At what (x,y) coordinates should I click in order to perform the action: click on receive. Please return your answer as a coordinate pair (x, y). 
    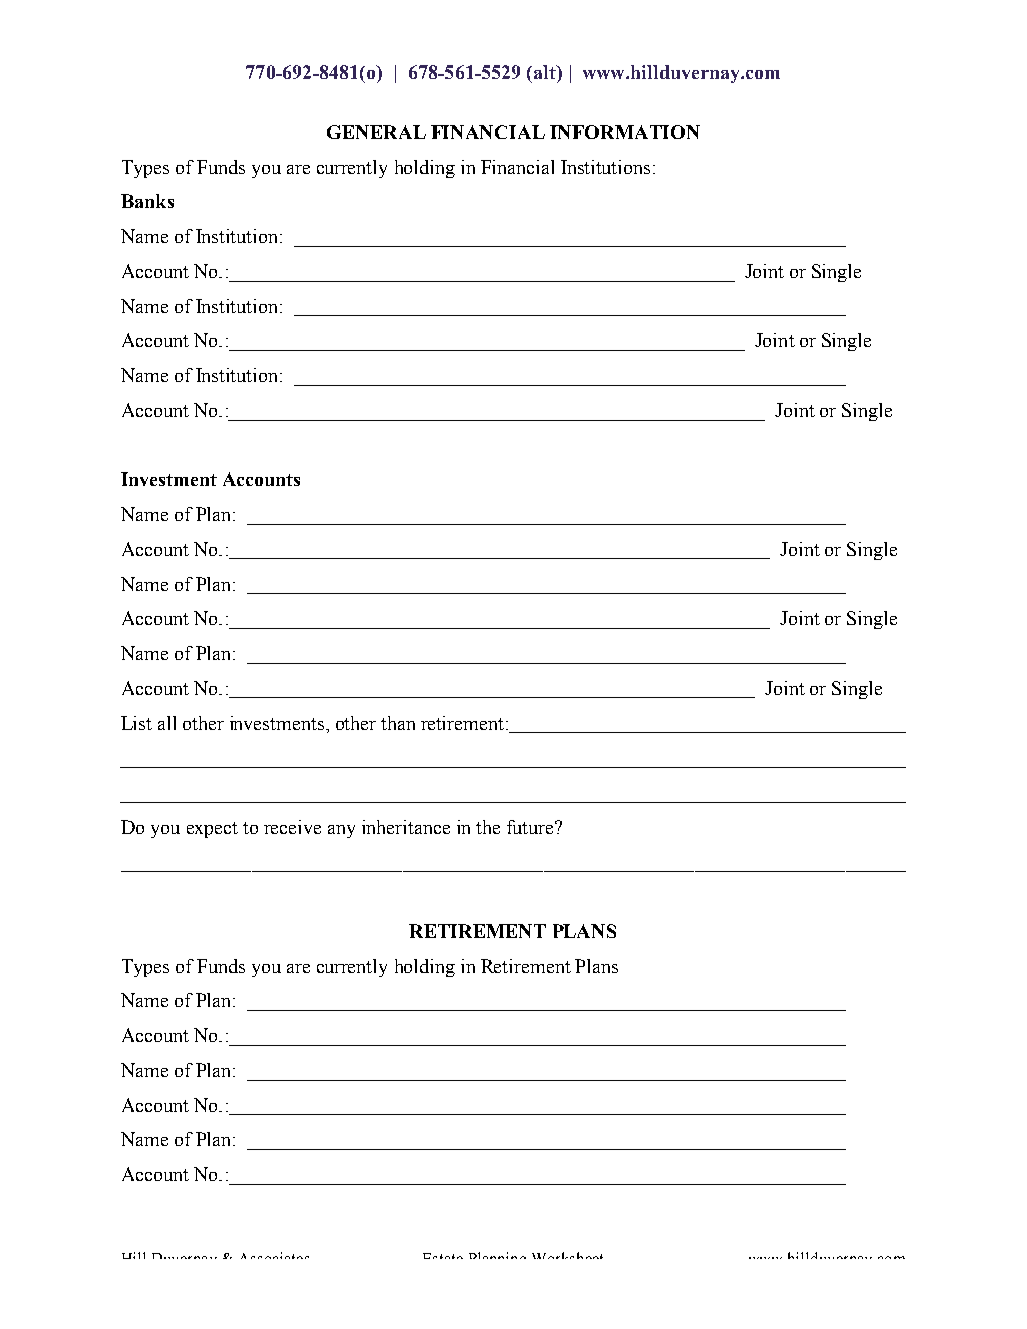
    Looking at the image, I should click on (292, 827).
